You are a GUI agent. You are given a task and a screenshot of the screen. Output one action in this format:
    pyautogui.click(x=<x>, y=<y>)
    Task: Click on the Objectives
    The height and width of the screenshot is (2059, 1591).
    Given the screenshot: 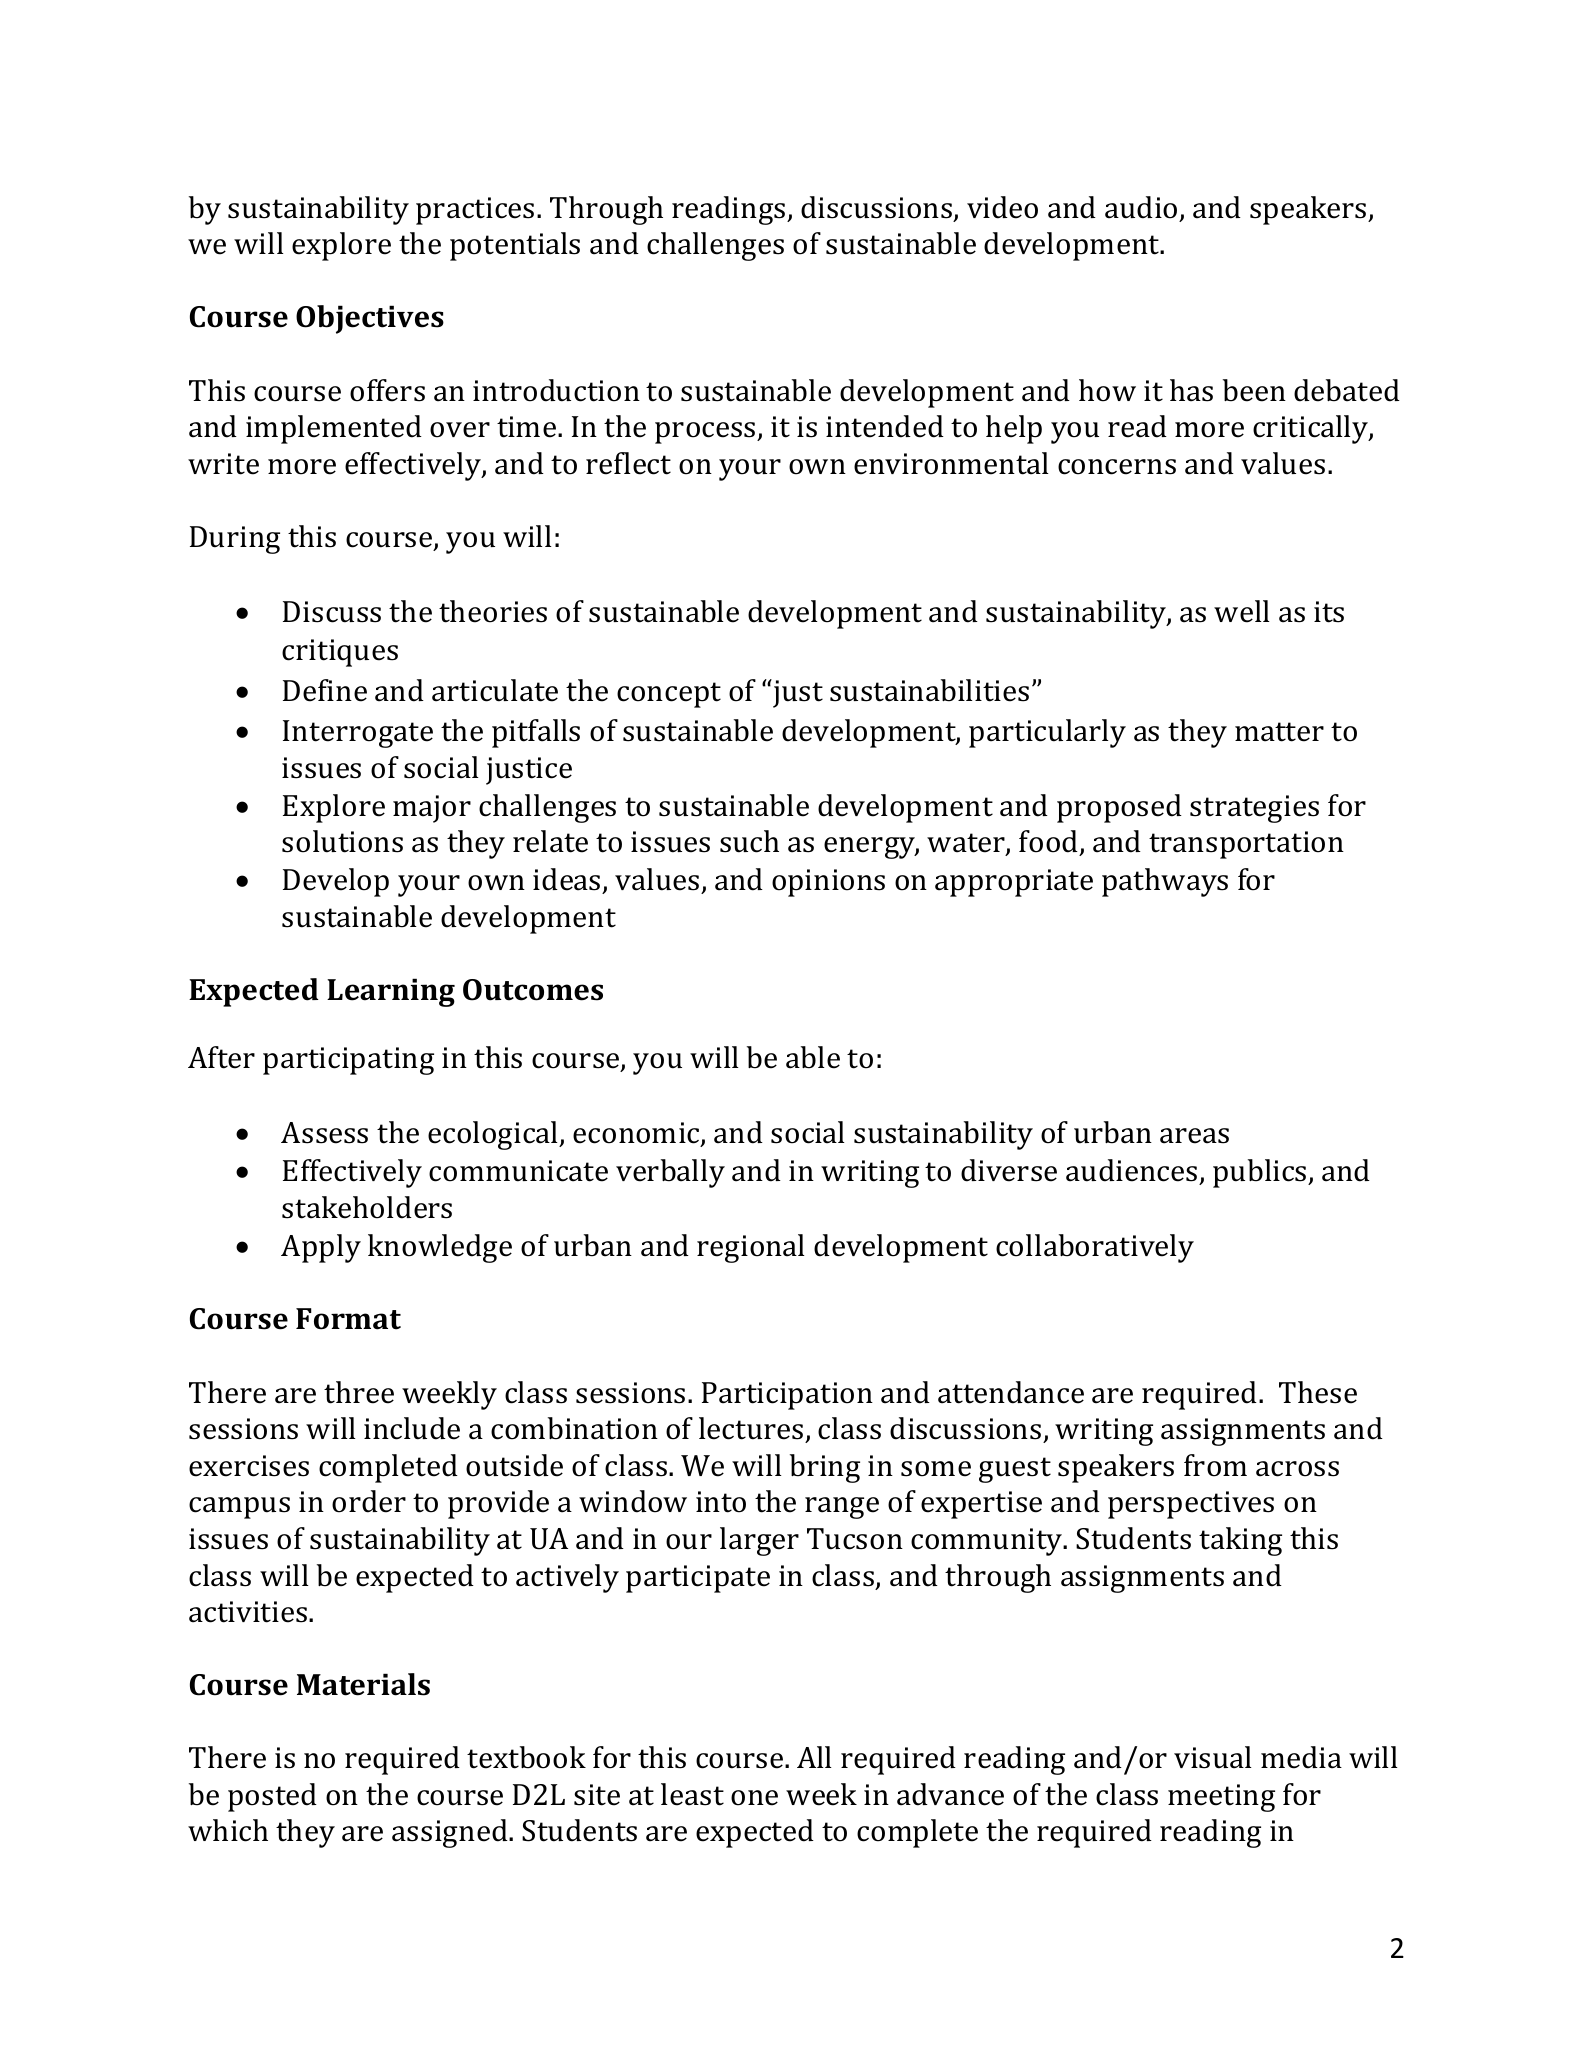 What is the action you would take?
    pyautogui.click(x=370, y=319)
